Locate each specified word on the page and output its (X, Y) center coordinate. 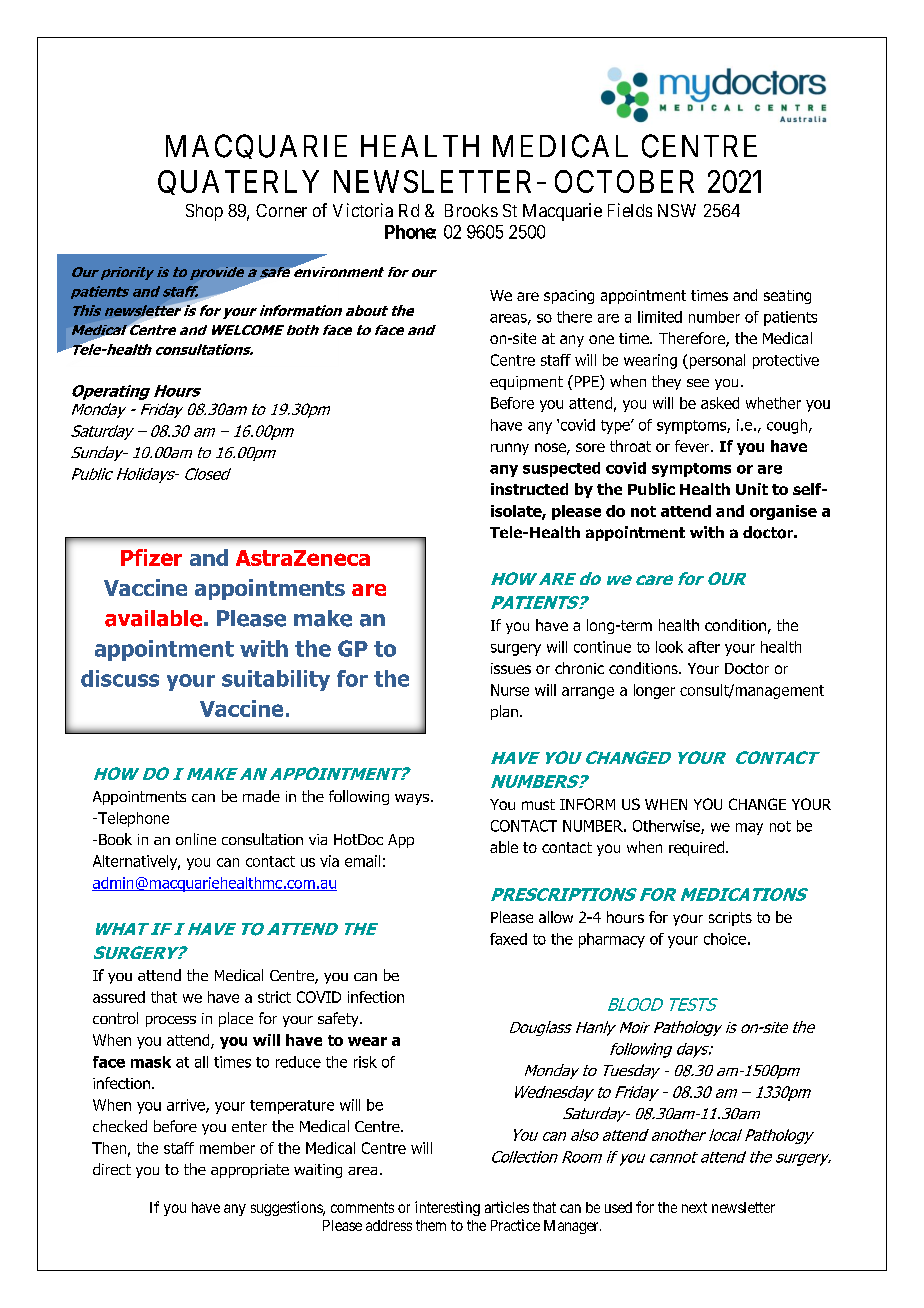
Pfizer (151, 557)
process (171, 1021)
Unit (752, 489)
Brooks (471, 210)
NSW (677, 210)
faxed (508, 939)
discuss (120, 678)
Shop (204, 212)
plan (504, 712)
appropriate (250, 1171)
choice (725, 939)
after (704, 647)
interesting (447, 1208)
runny (510, 449)
